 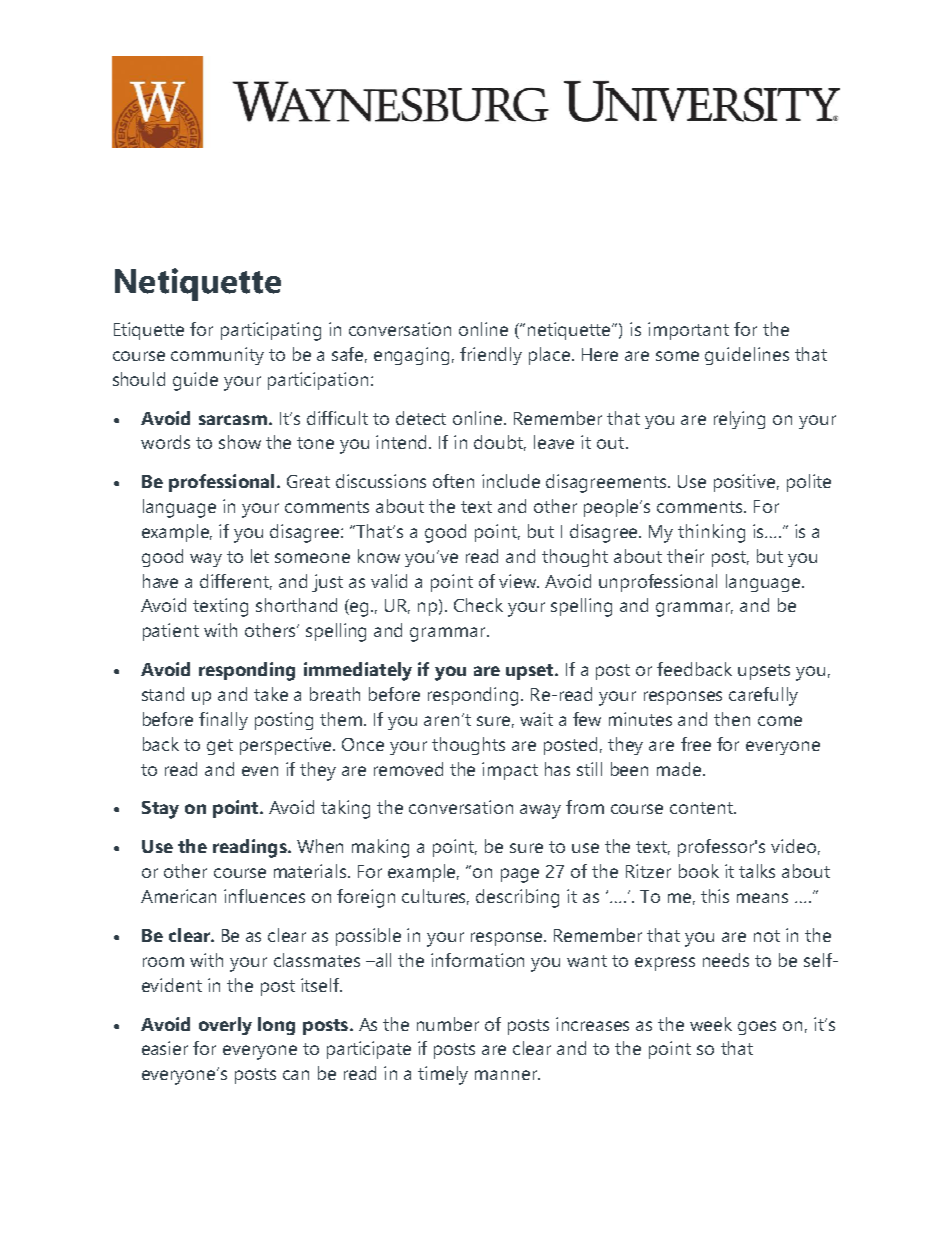 I want to click on their, so click(x=685, y=556).
